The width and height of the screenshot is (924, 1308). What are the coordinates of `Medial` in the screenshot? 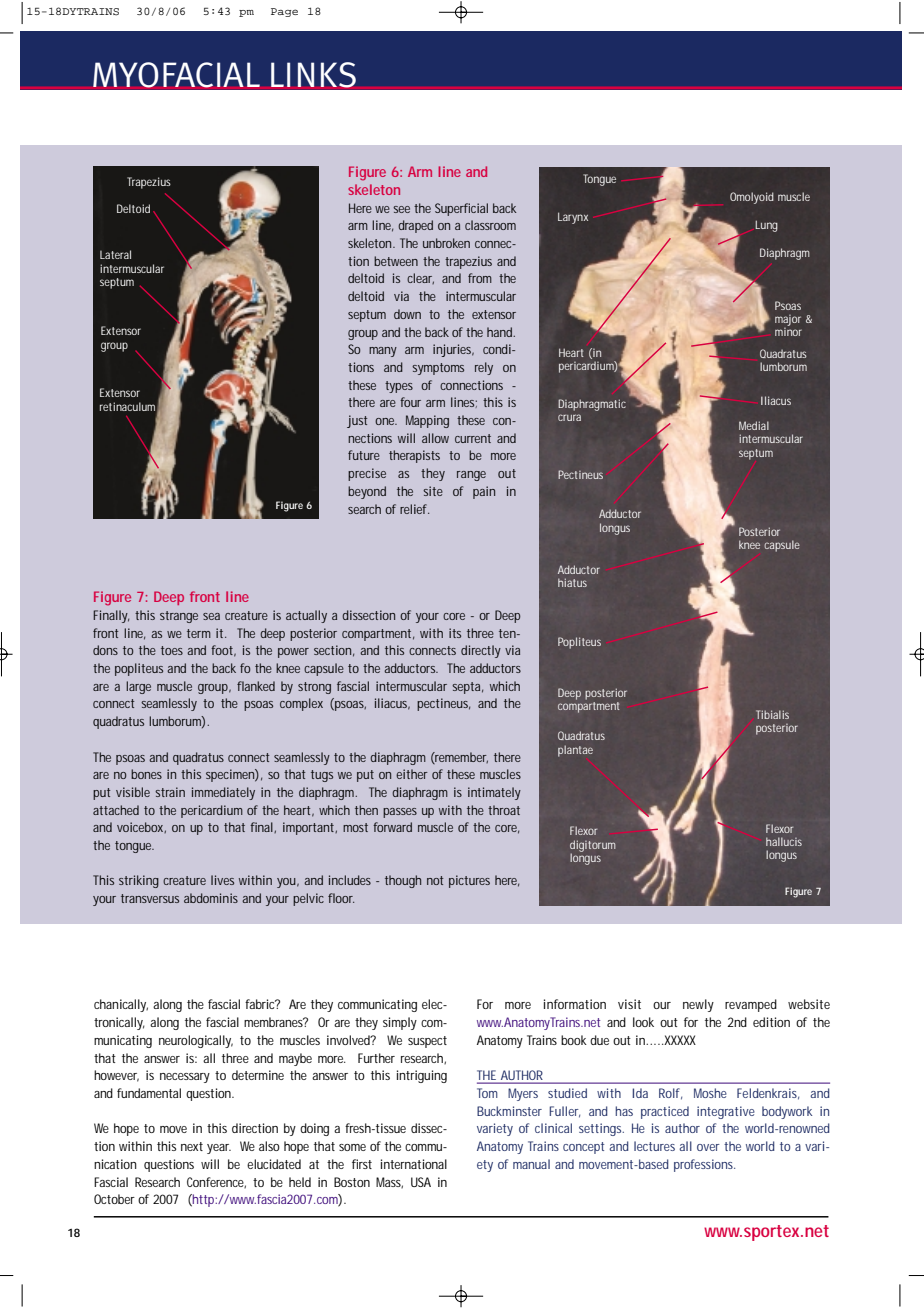 It's located at (754, 425).
